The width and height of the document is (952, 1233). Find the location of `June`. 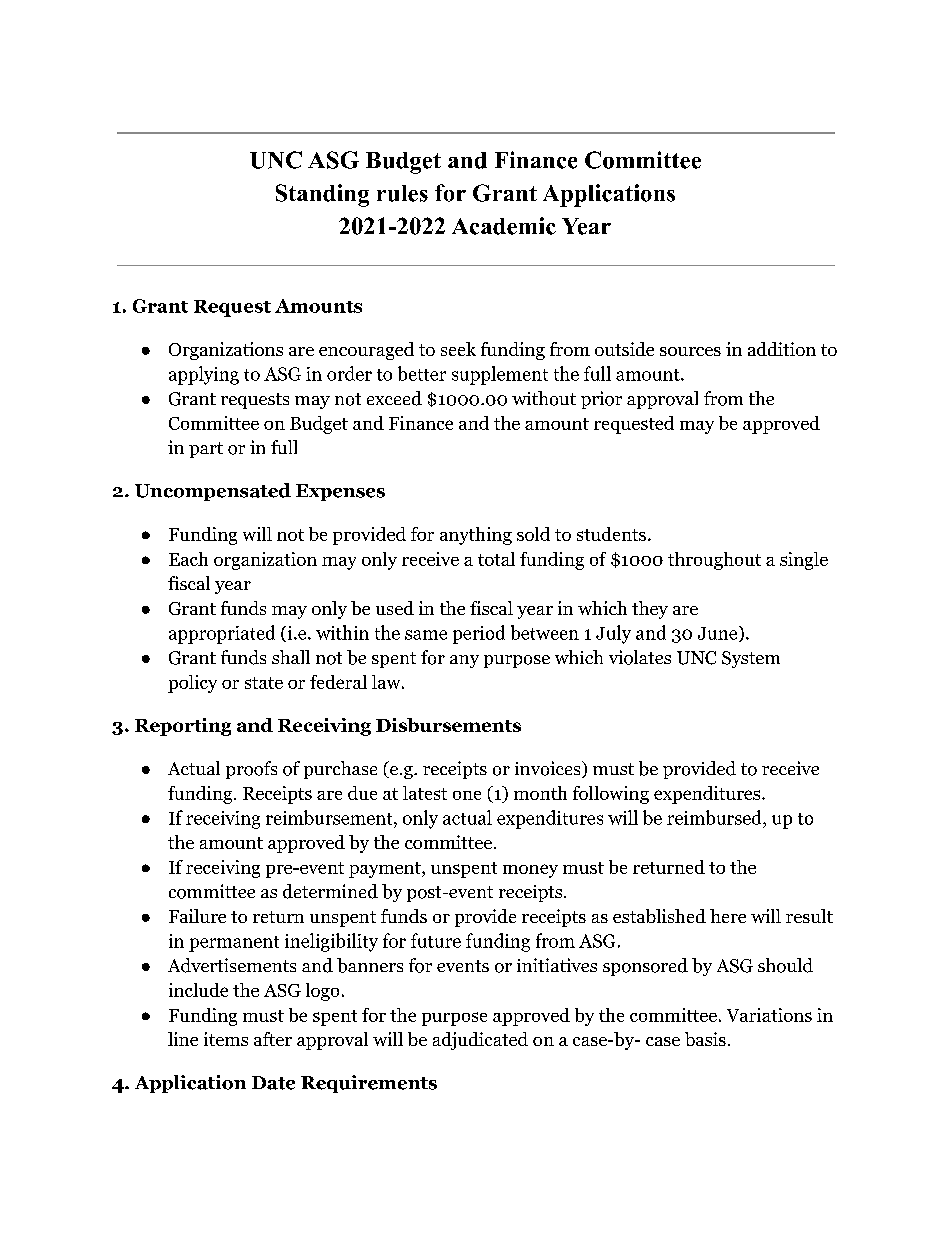

June is located at coordinates (717, 633).
